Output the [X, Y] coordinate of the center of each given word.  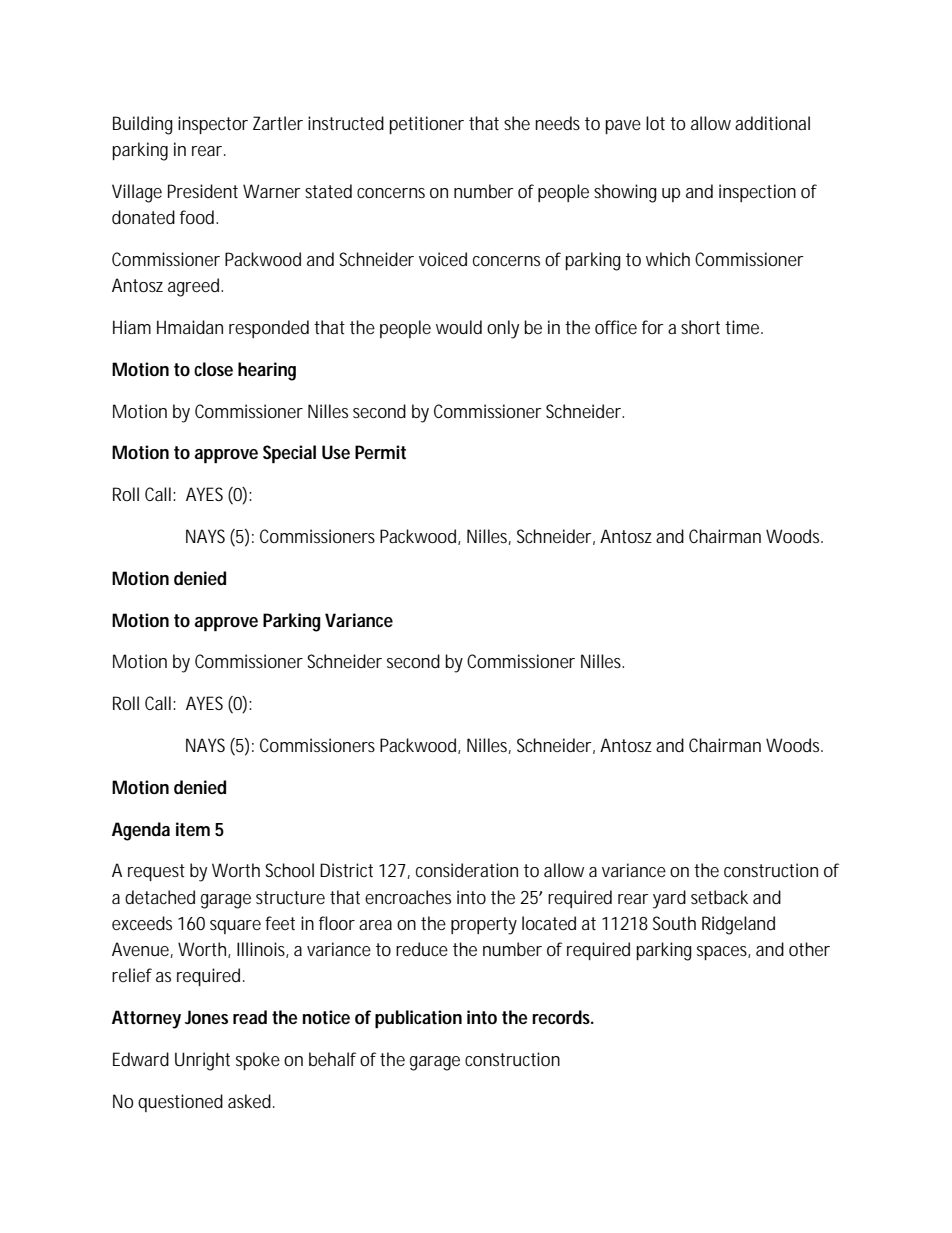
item [193, 829]
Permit [380, 452]
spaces [723, 953]
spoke [258, 1061]
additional [772, 123]
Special [289, 454]
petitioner [426, 125]
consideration [467, 870]
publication [418, 1019]
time [744, 327]
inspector [213, 125]
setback [719, 897]
